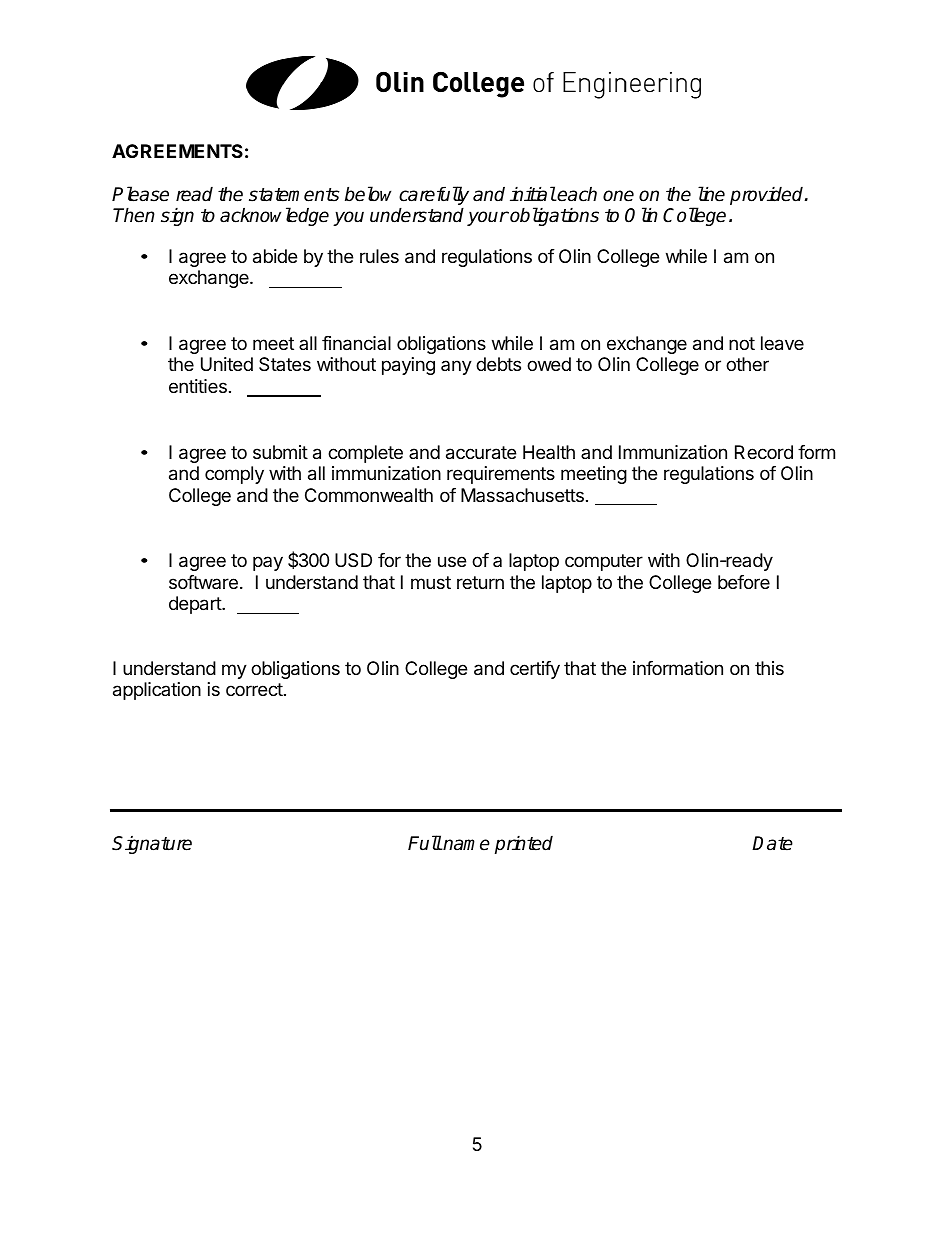  I want to click on Date, so click(772, 843).
